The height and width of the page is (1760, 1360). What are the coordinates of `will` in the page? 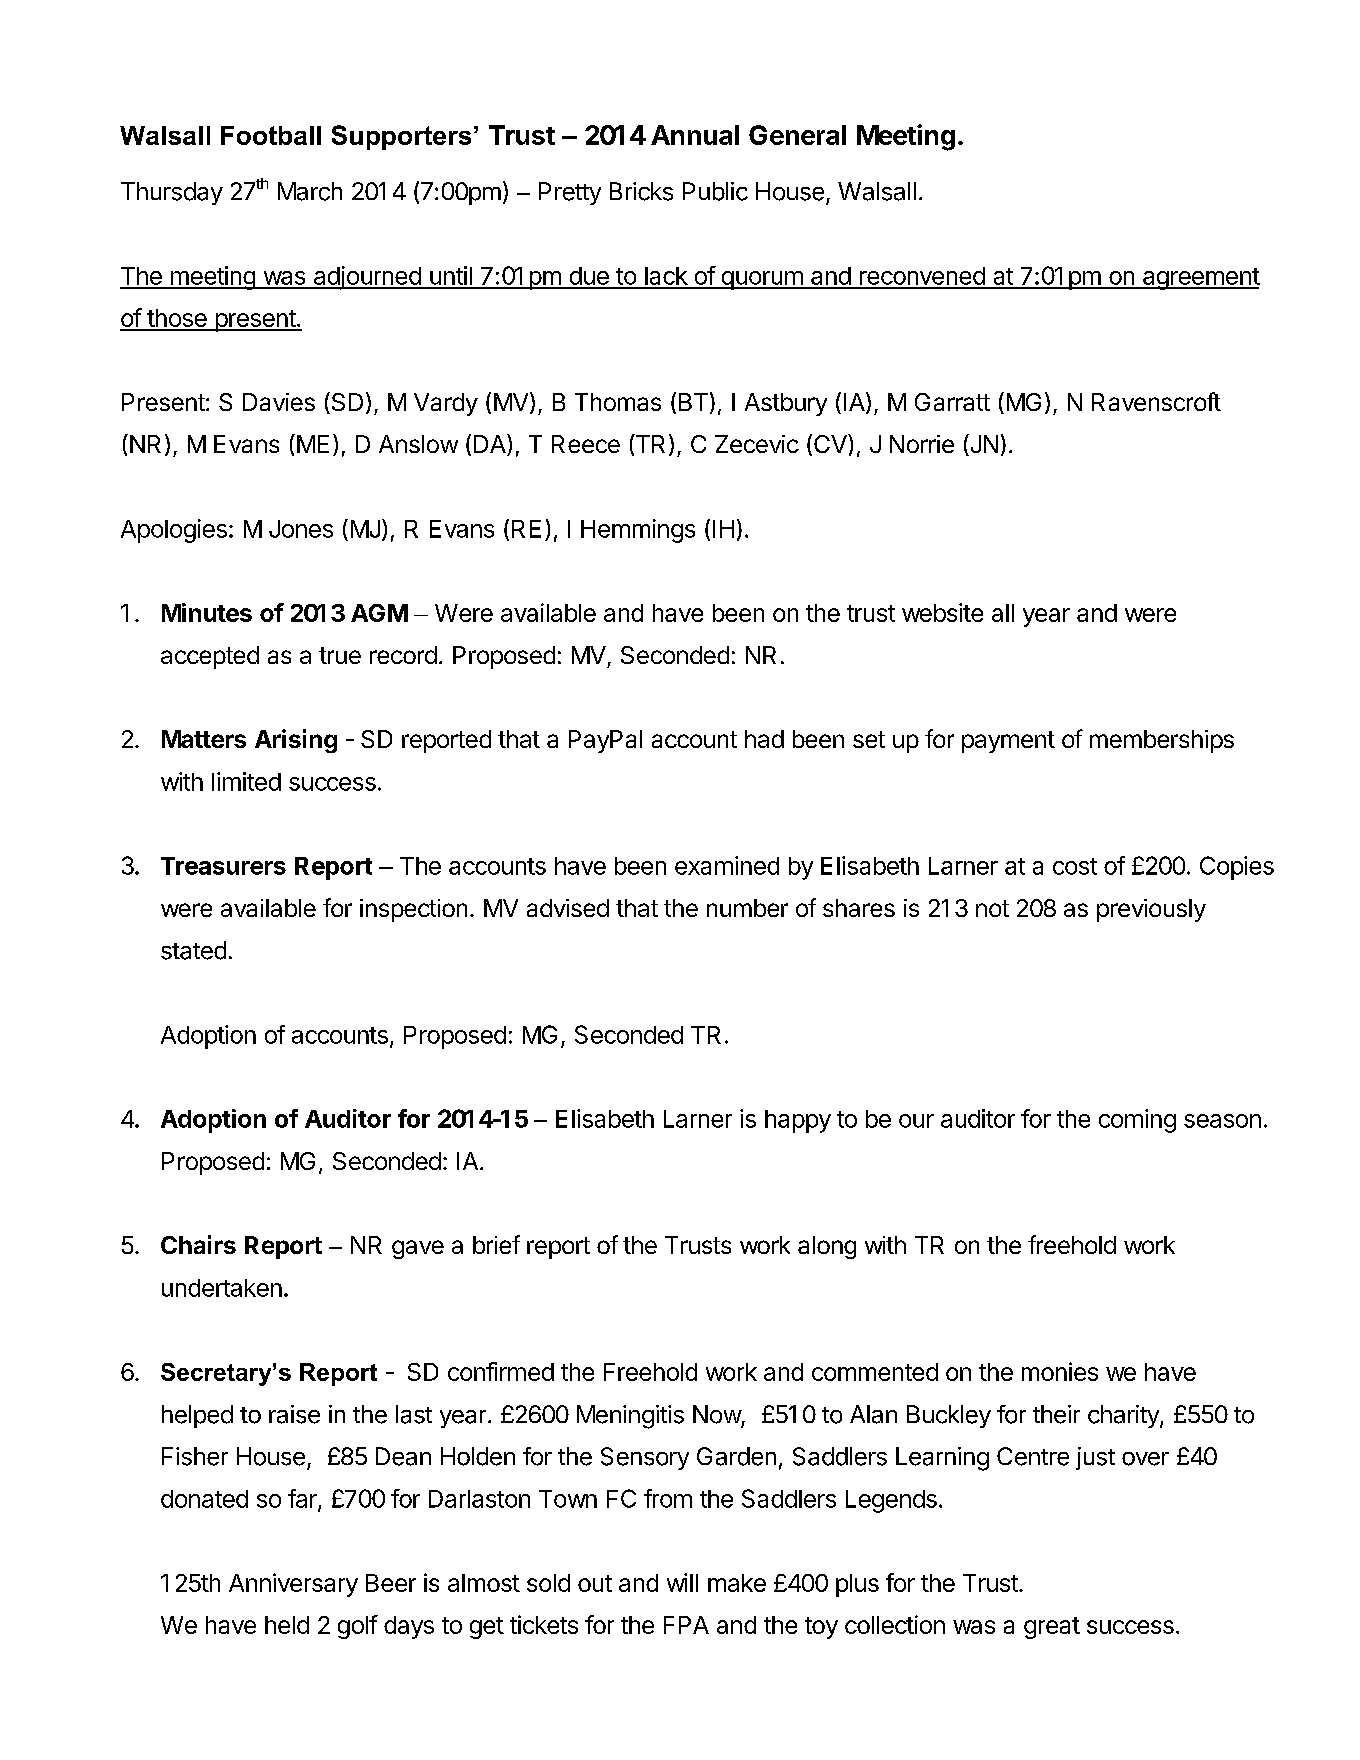 It's located at (682, 1582).
